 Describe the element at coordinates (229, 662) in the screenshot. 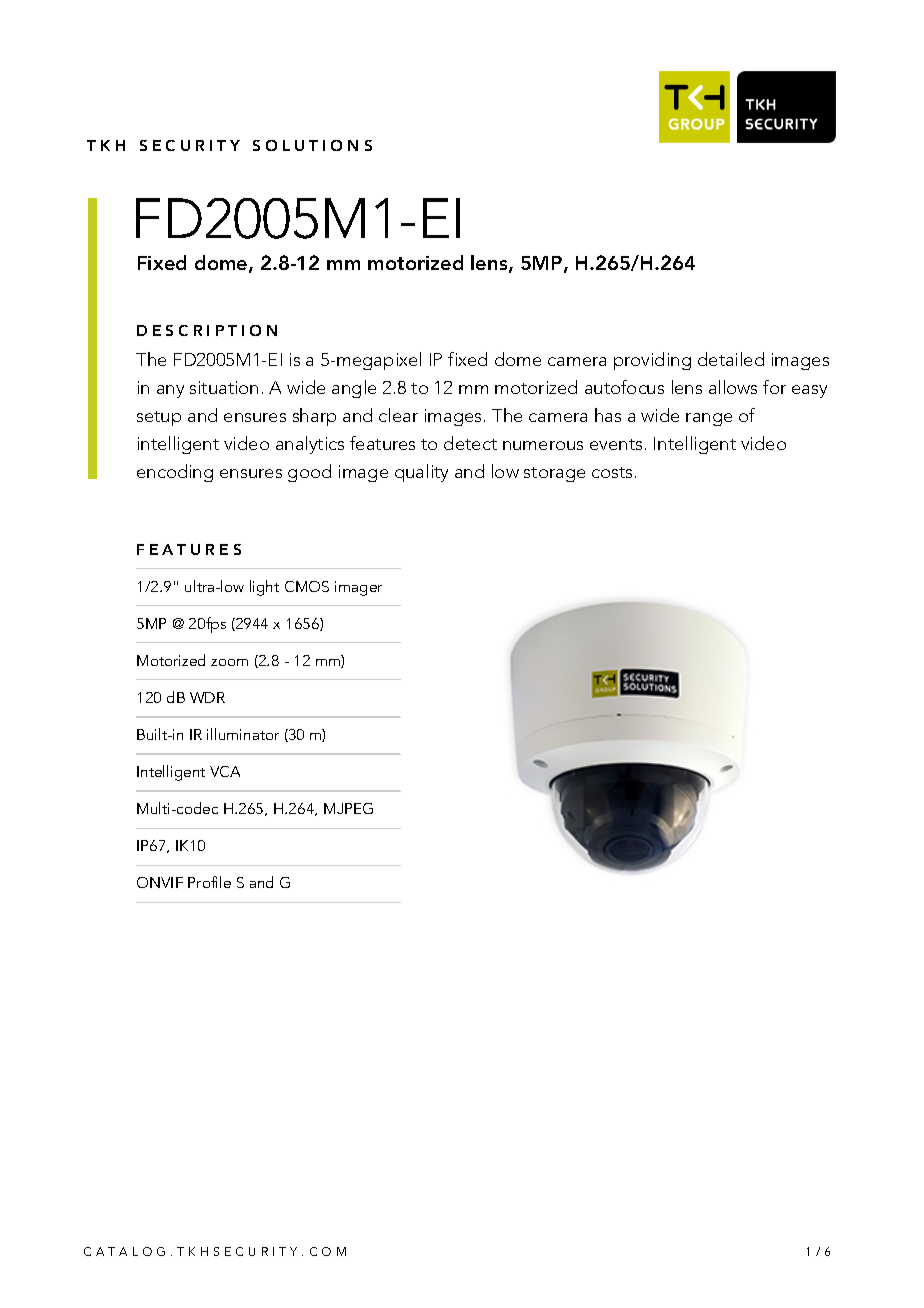

I see `zoom` at that location.
